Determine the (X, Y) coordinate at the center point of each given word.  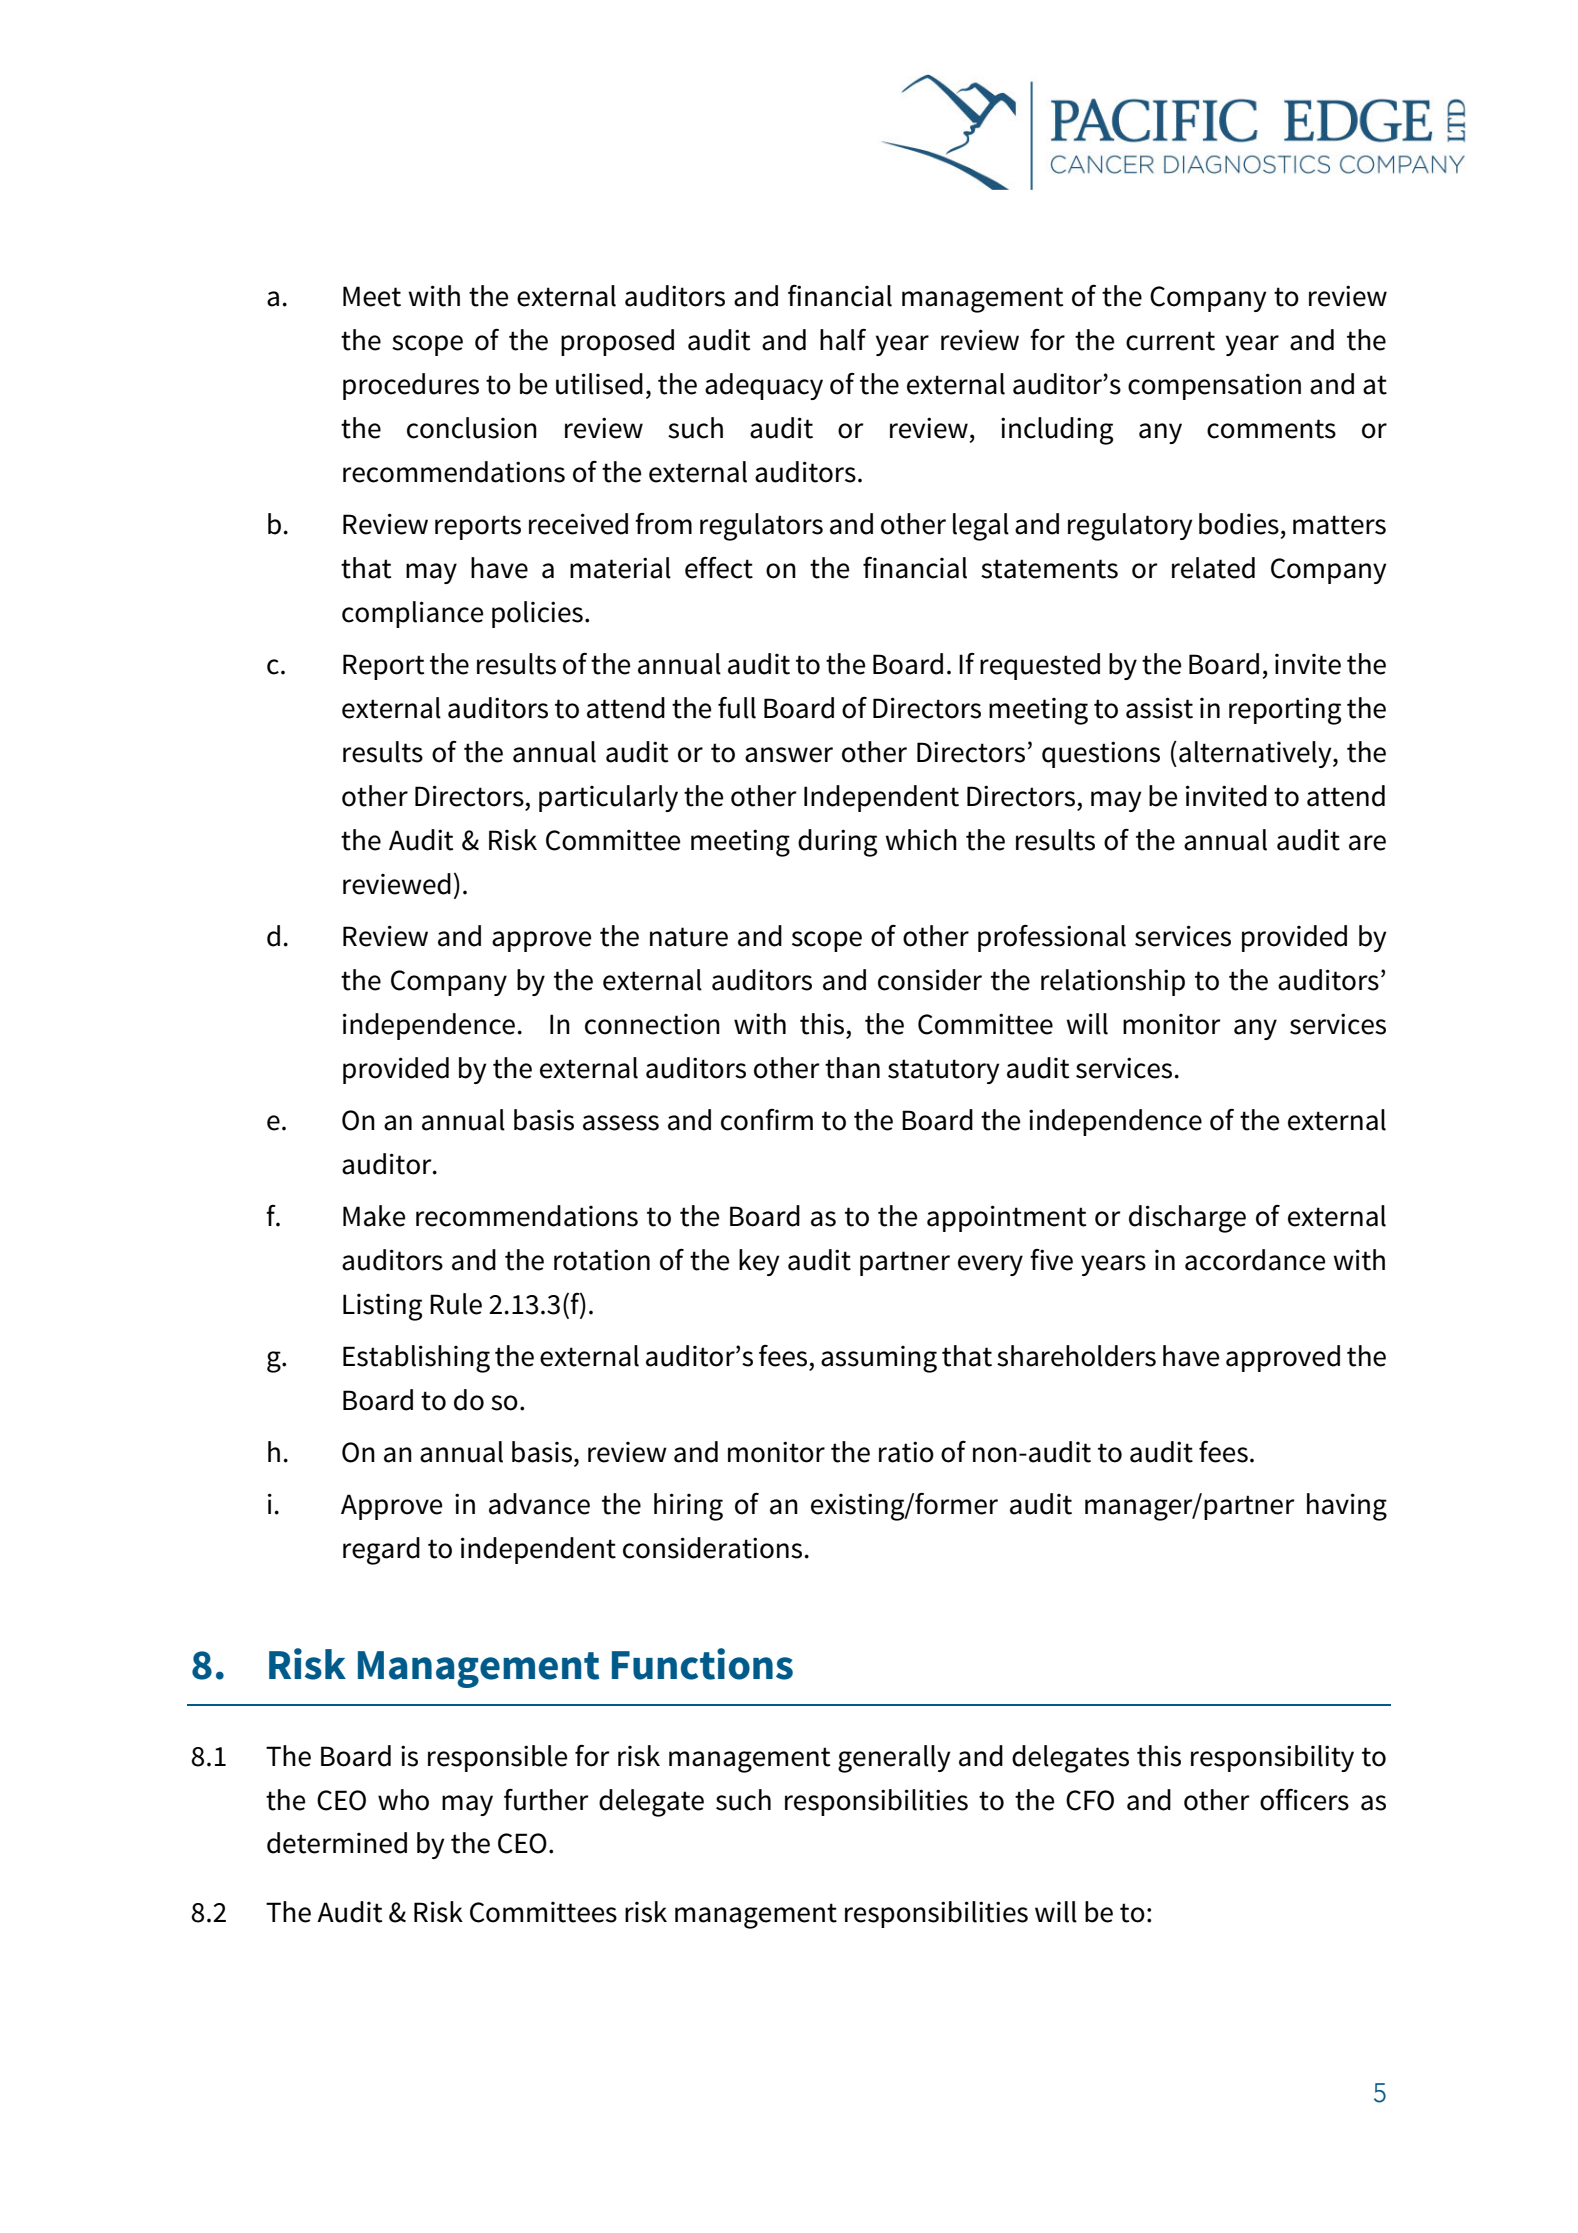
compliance (412, 614)
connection (652, 1024)
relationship (1113, 982)
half (843, 340)
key (759, 1262)
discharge (1187, 1219)
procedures (411, 386)
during (837, 843)
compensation (1214, 386)
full (737, 708)
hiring (688, 1507)
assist (1159, 708)
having (1347, 1507)
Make (374, 1216)
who (403, 1800)
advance (539, 1504)
